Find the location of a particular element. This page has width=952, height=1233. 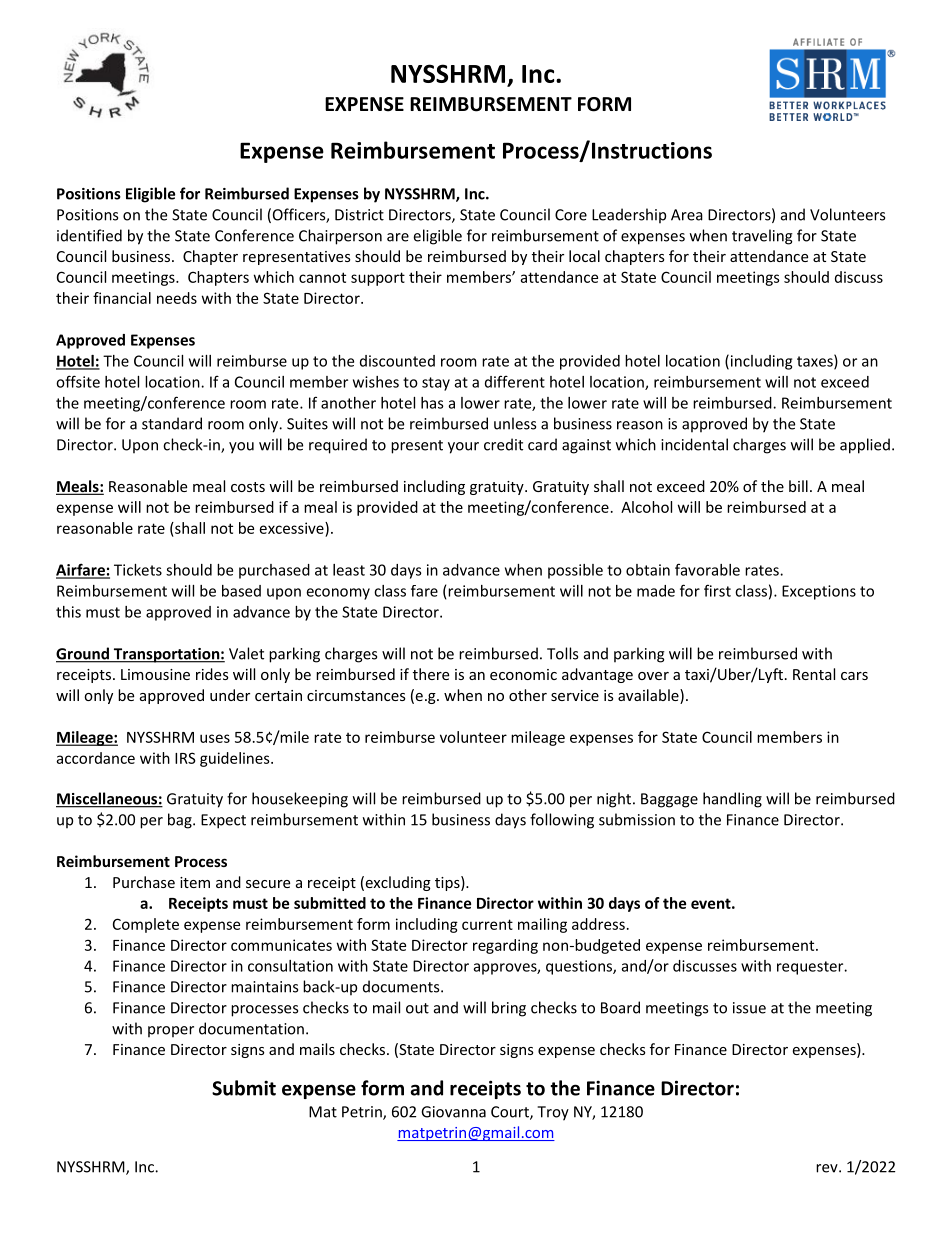

Giovanna is located at coordinates (453, 1112).
